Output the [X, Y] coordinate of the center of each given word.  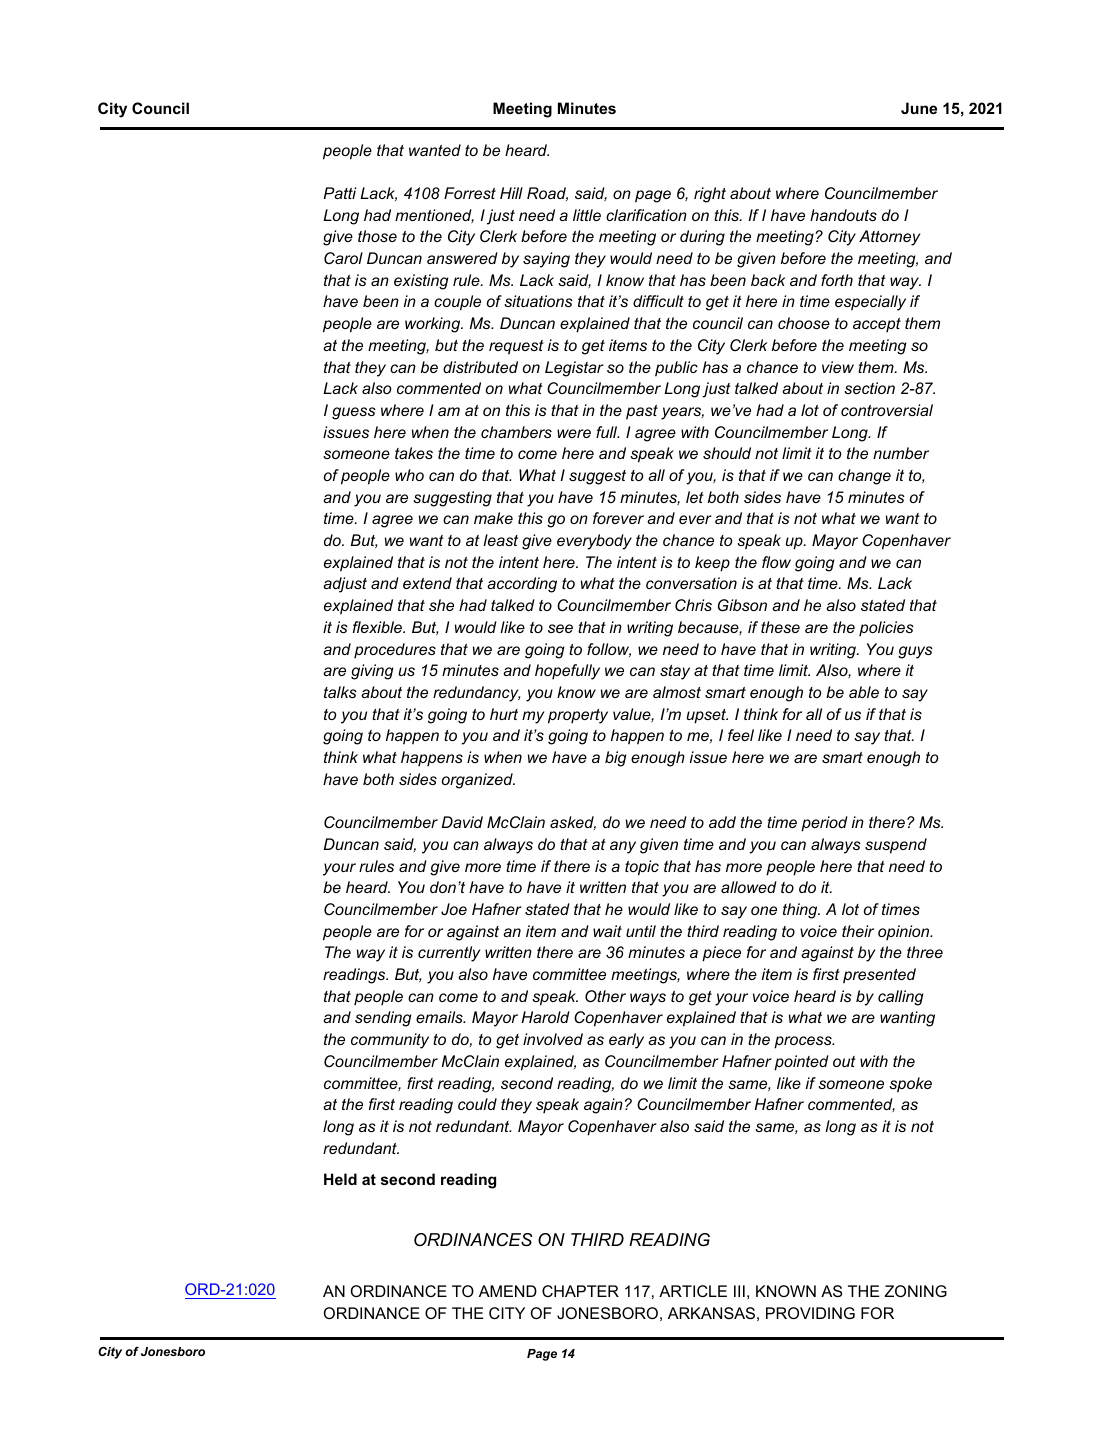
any [623, 847]
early [626, 1041]
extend [427, 583]
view [838, 367]
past [642, 412]
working [434, 325]
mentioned [434, 216]
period [824, 824]
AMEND [508, 1291]
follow [609, 650]
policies [886, 628]
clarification [646, 215]
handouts [843, 215]
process [804, 1042]
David [462, 822]
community [390, 1041]
